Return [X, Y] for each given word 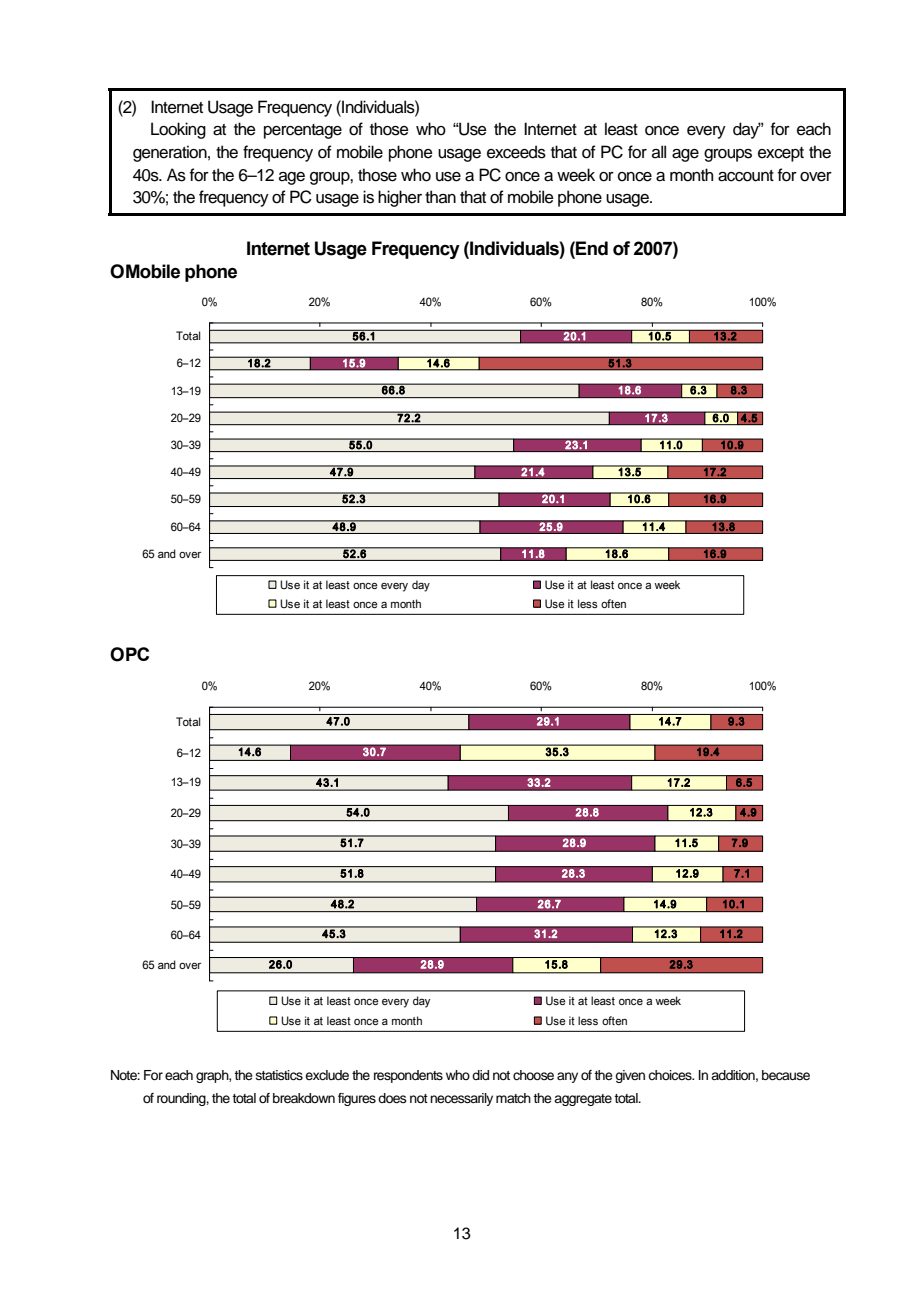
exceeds [516, 152]
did [480, 1075]
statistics [279, 1075]
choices [671, 1075]
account [746, 176]
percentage [303, 131]
